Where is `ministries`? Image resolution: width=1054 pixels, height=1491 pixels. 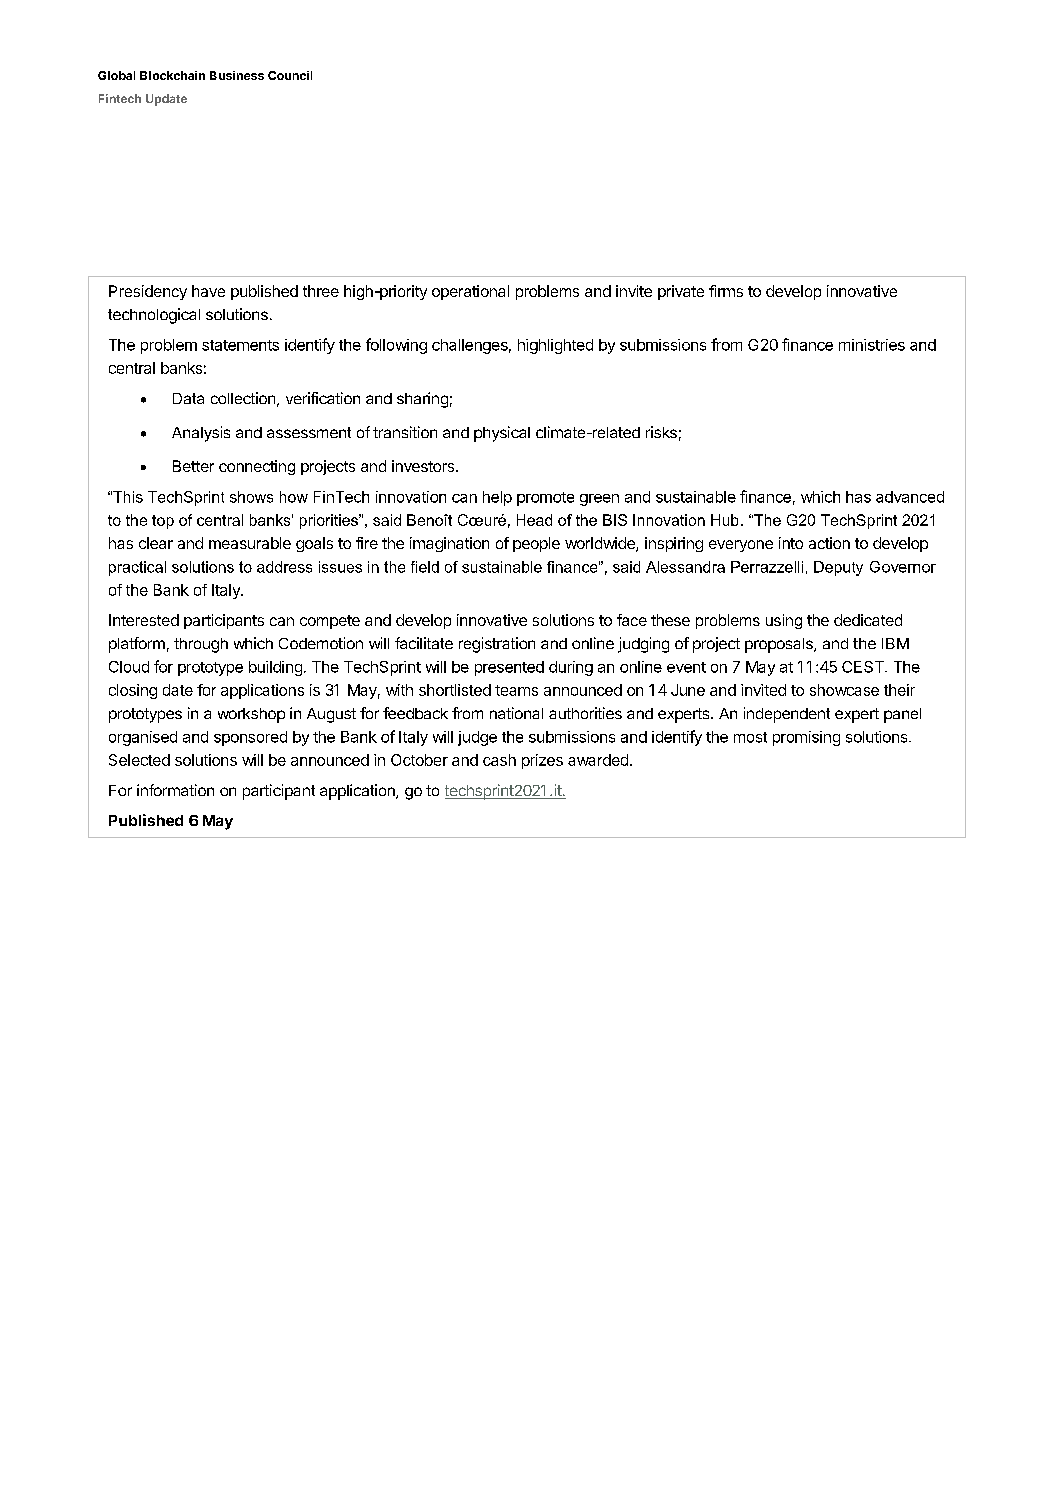 ministries is located at coordinates (872, 345).
